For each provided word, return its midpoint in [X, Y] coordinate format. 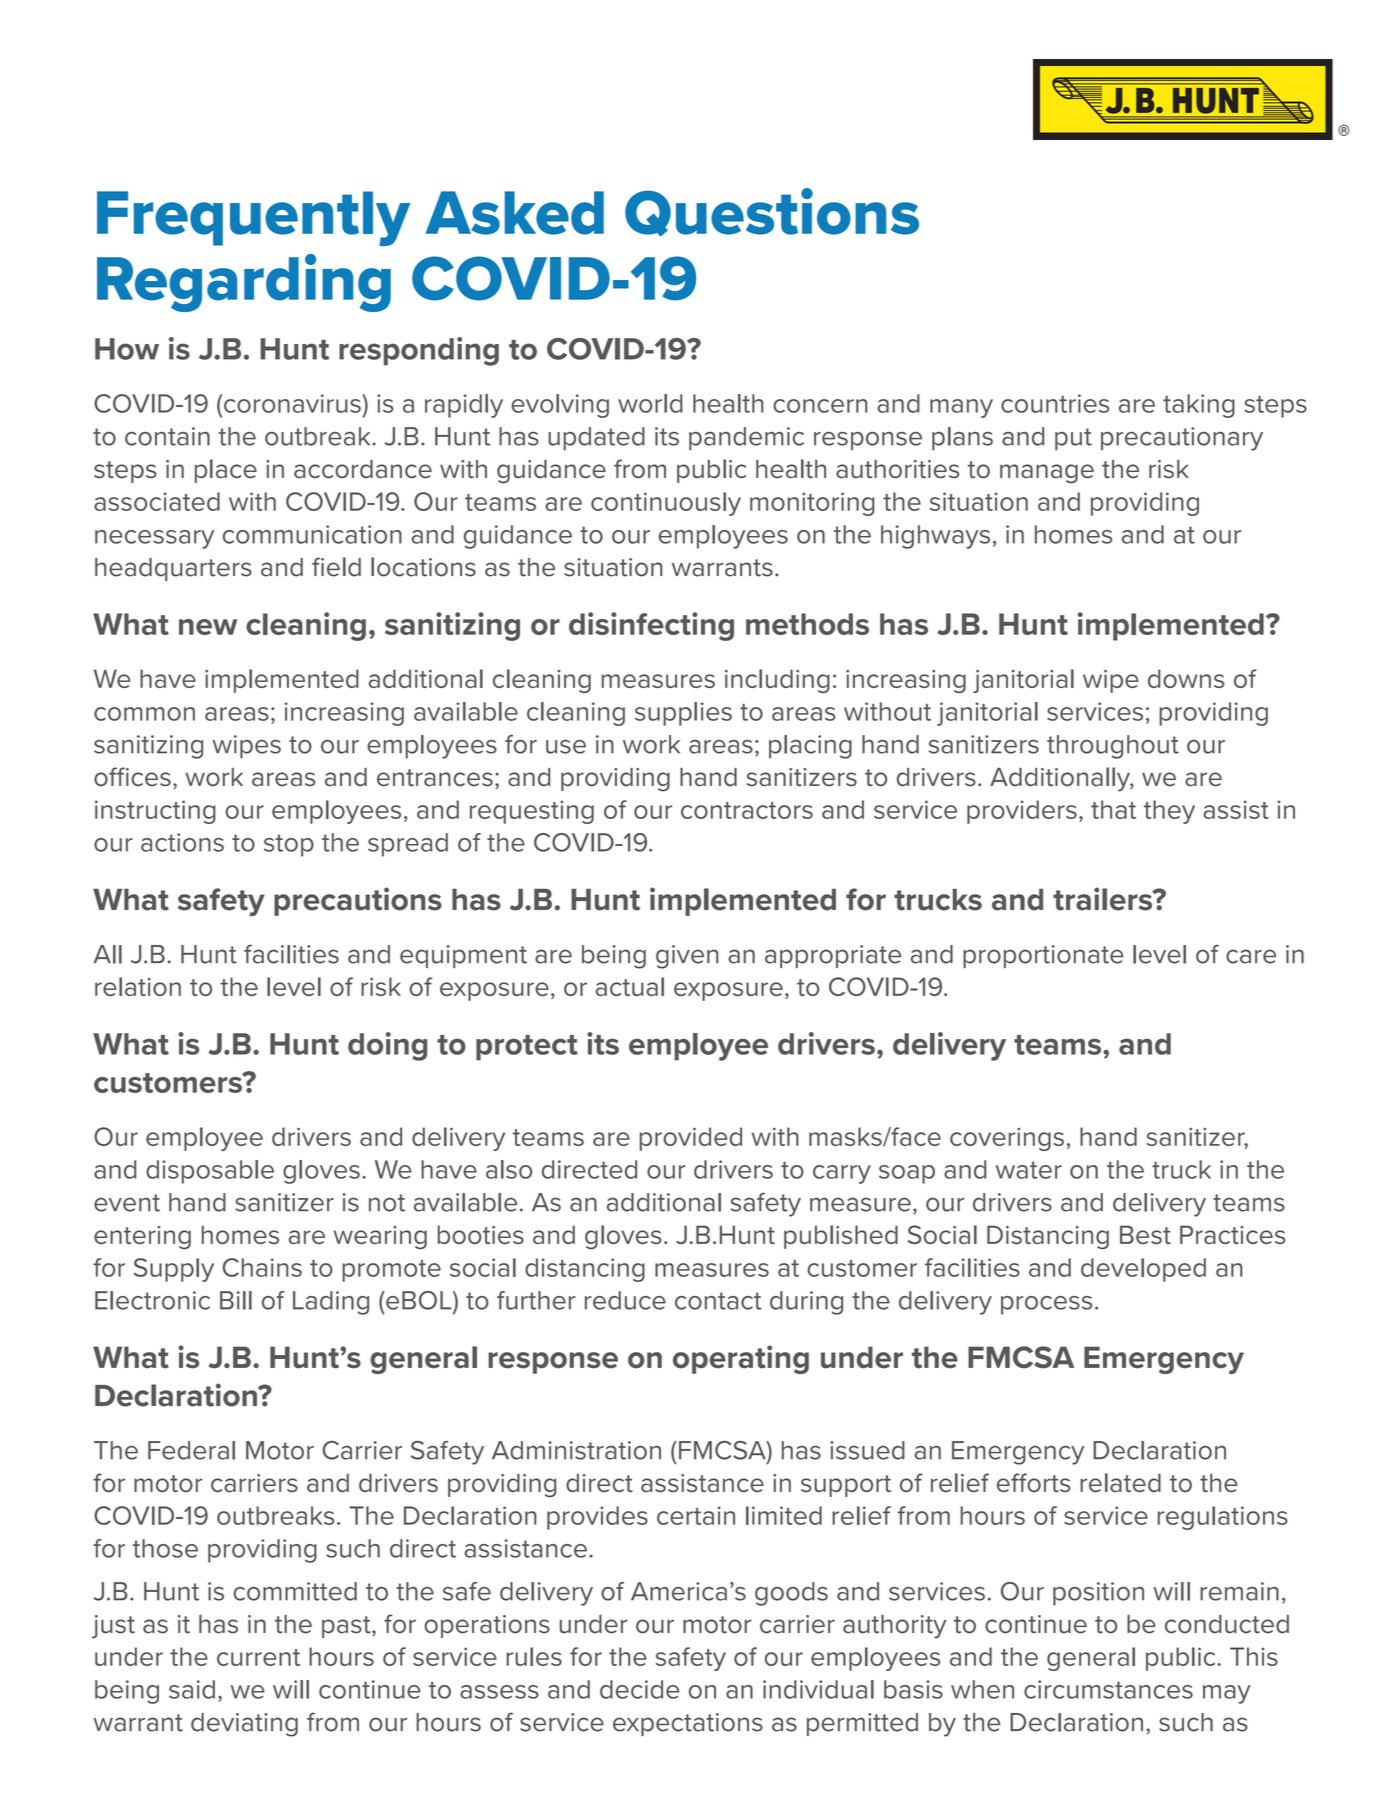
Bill [236, 1300]
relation [138, 986]
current [258, 1657]
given [687, 957]
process [1046, 1305]
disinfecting [651, 626]
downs [1186, 678]
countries [1055, 403]
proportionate [1043, 956]
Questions [772, 212]
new [208, 627]
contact [718, 1301]
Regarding [244, 283]
